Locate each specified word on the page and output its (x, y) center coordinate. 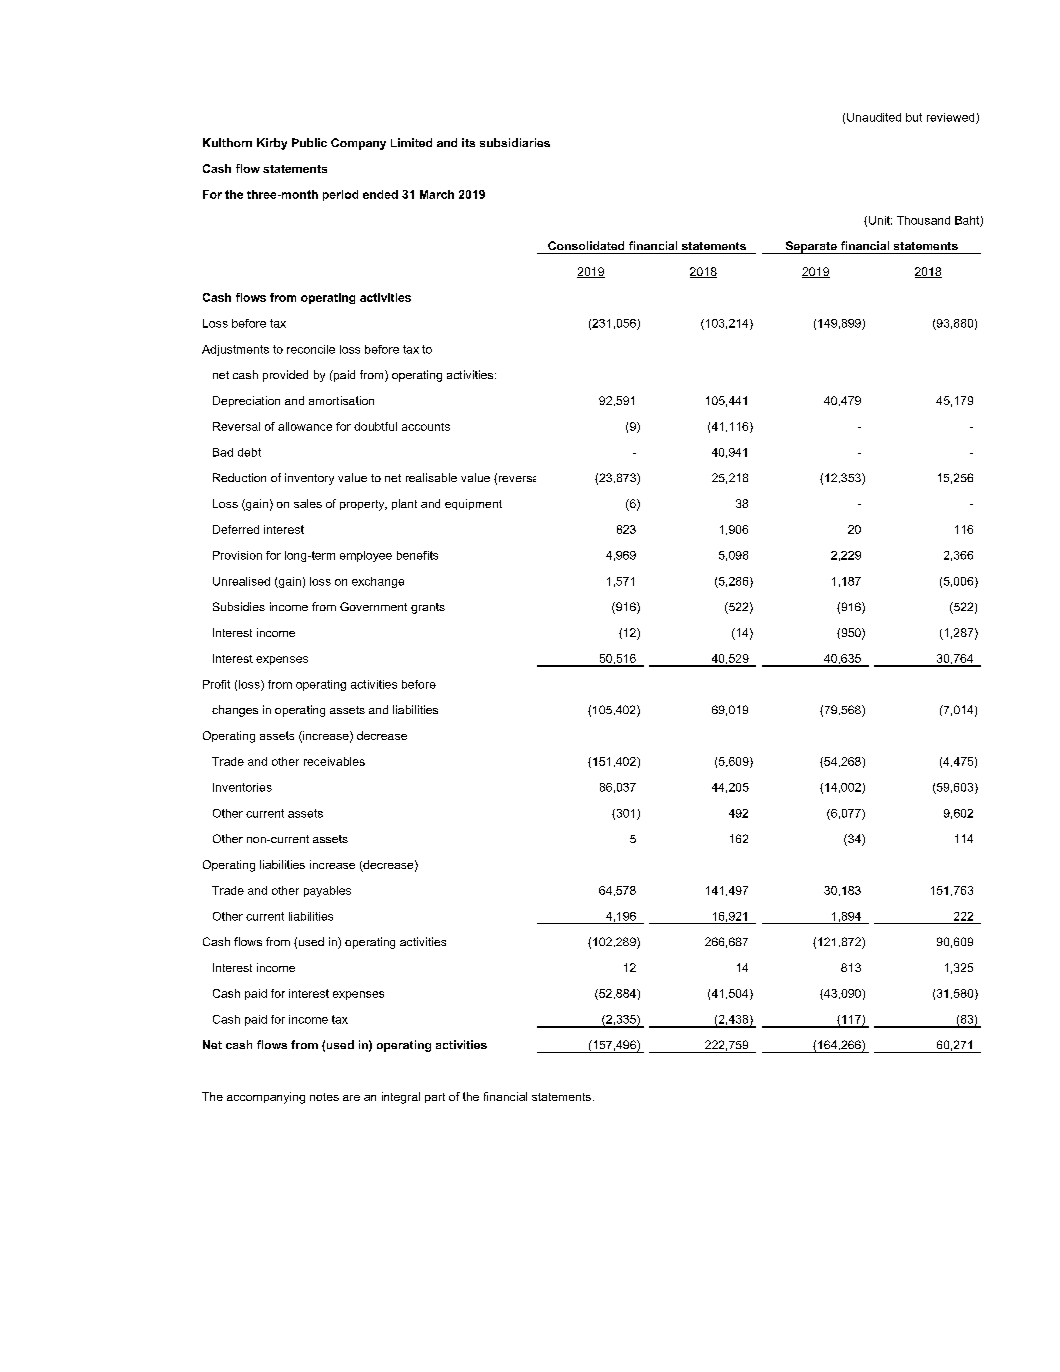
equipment (473, 504)
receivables (334, 761)
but (914, 117)
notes (324, 1097)
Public (309, 142)
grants (428, 608)
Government (373, 606)
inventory (309, 479)
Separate (811, 247)
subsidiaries (515, 142)
